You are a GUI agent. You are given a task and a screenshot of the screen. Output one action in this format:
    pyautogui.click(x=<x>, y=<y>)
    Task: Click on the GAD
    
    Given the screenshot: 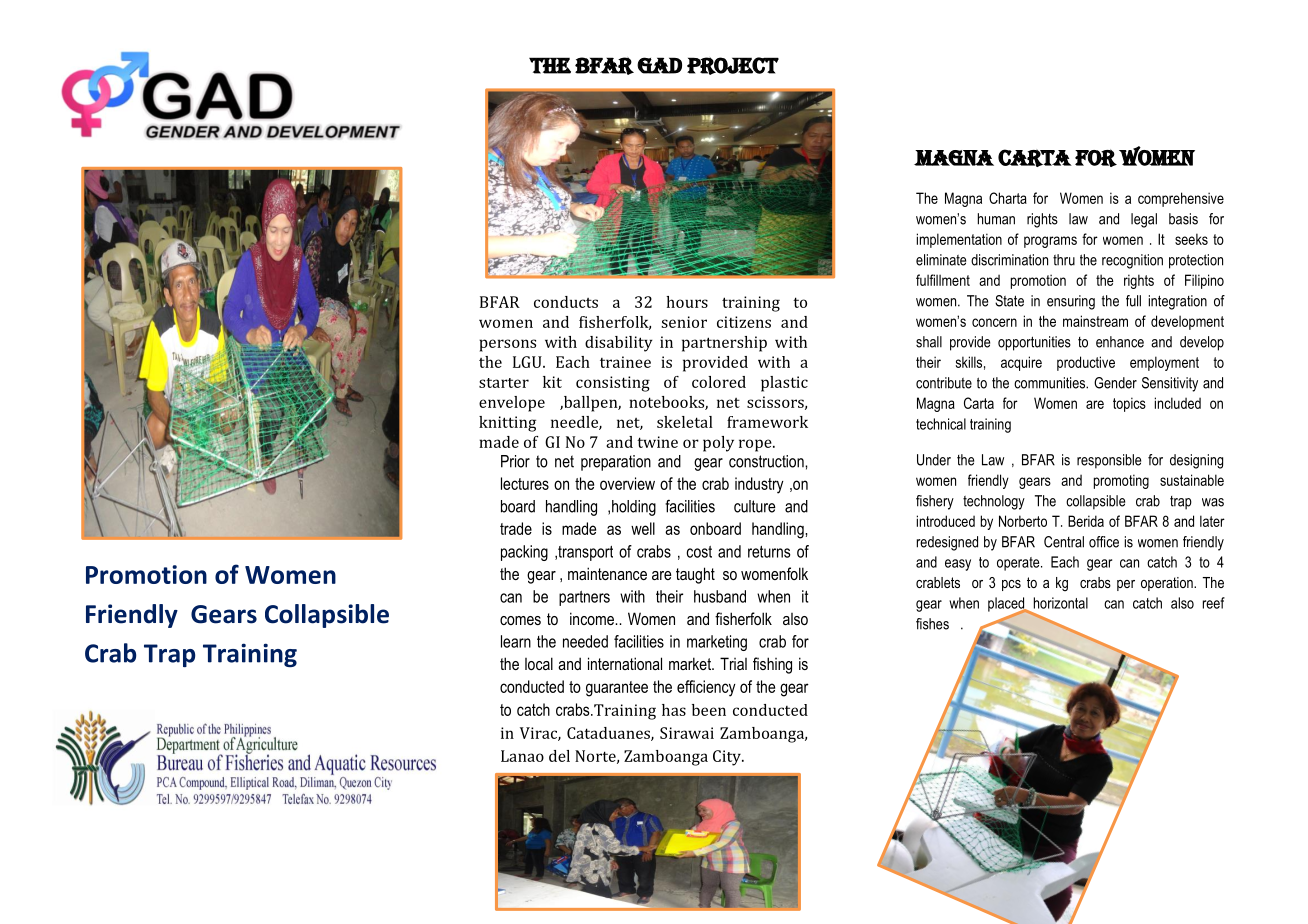 What is the action you would take?
    pyautogui.click(x=659, y=65)
